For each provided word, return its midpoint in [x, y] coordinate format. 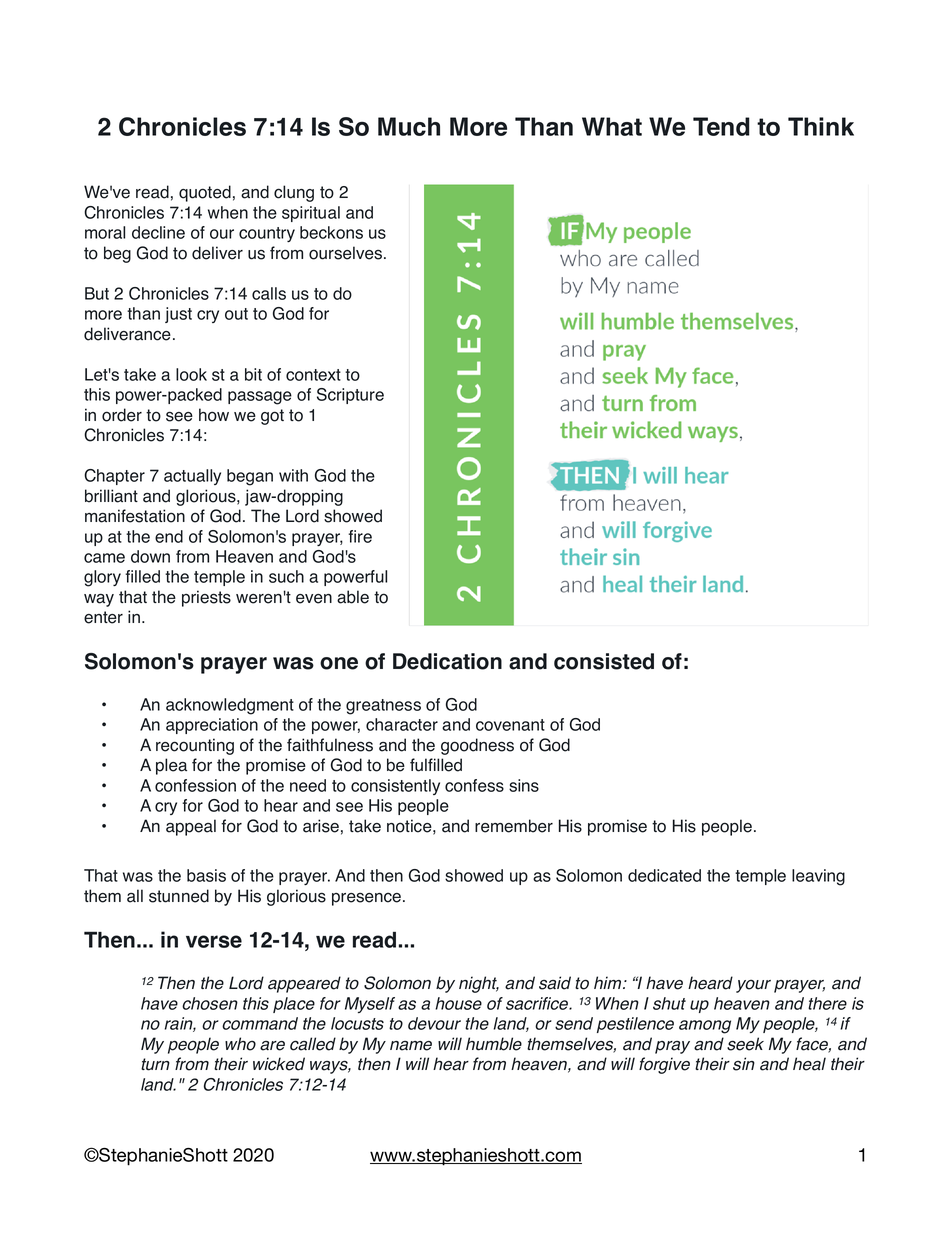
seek [745, 1044]
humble [494, 1044]
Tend [721, 126]
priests [206, 598]
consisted [604, 661]
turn [155, 1064]
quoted [205, 193]
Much [409, 126]
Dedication [447, 661]
